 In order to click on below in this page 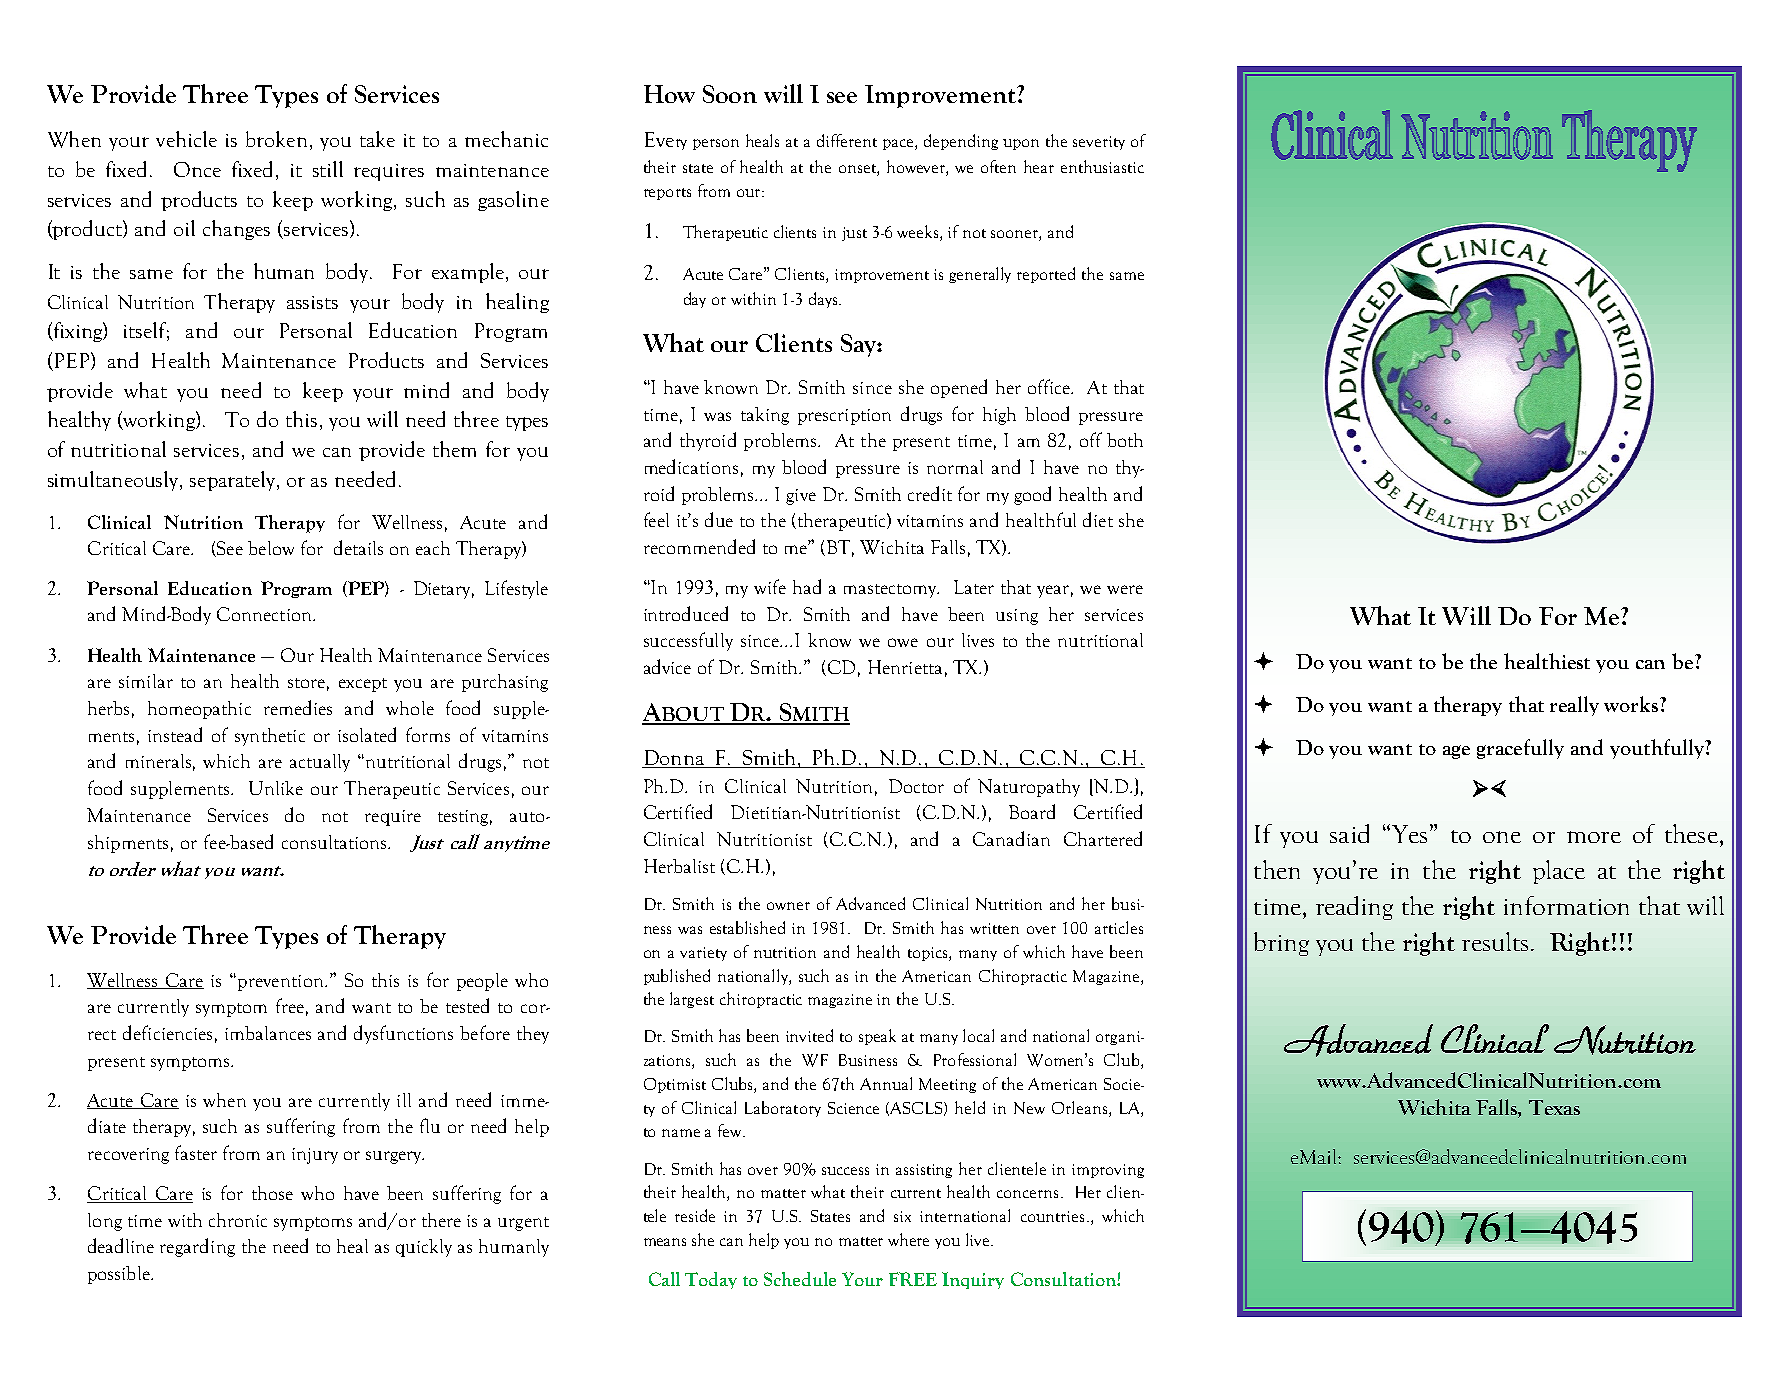, I will do `click(271, 548)`.
